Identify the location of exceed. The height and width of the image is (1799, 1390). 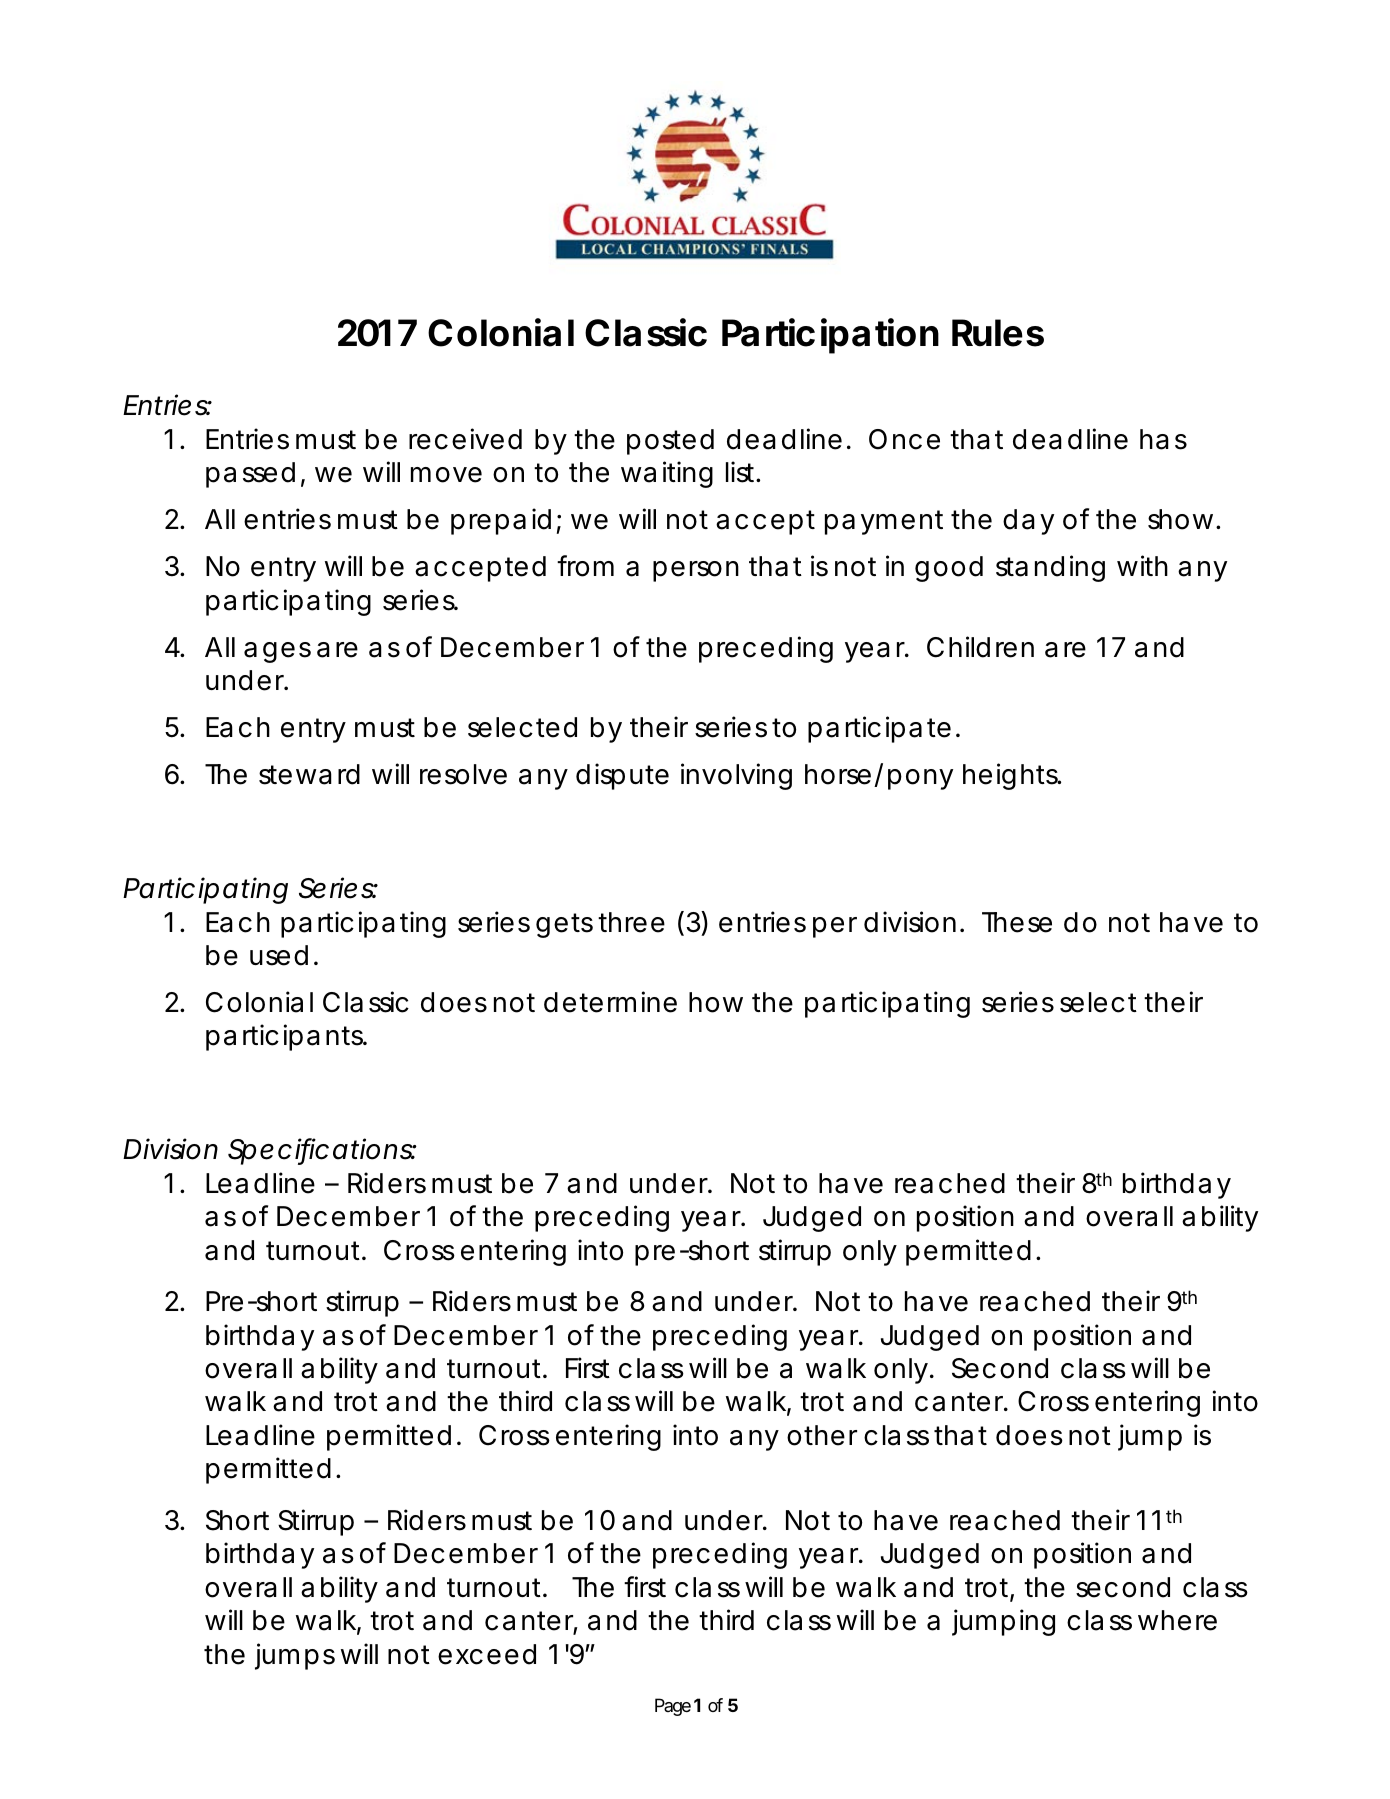
(487, 1654).
